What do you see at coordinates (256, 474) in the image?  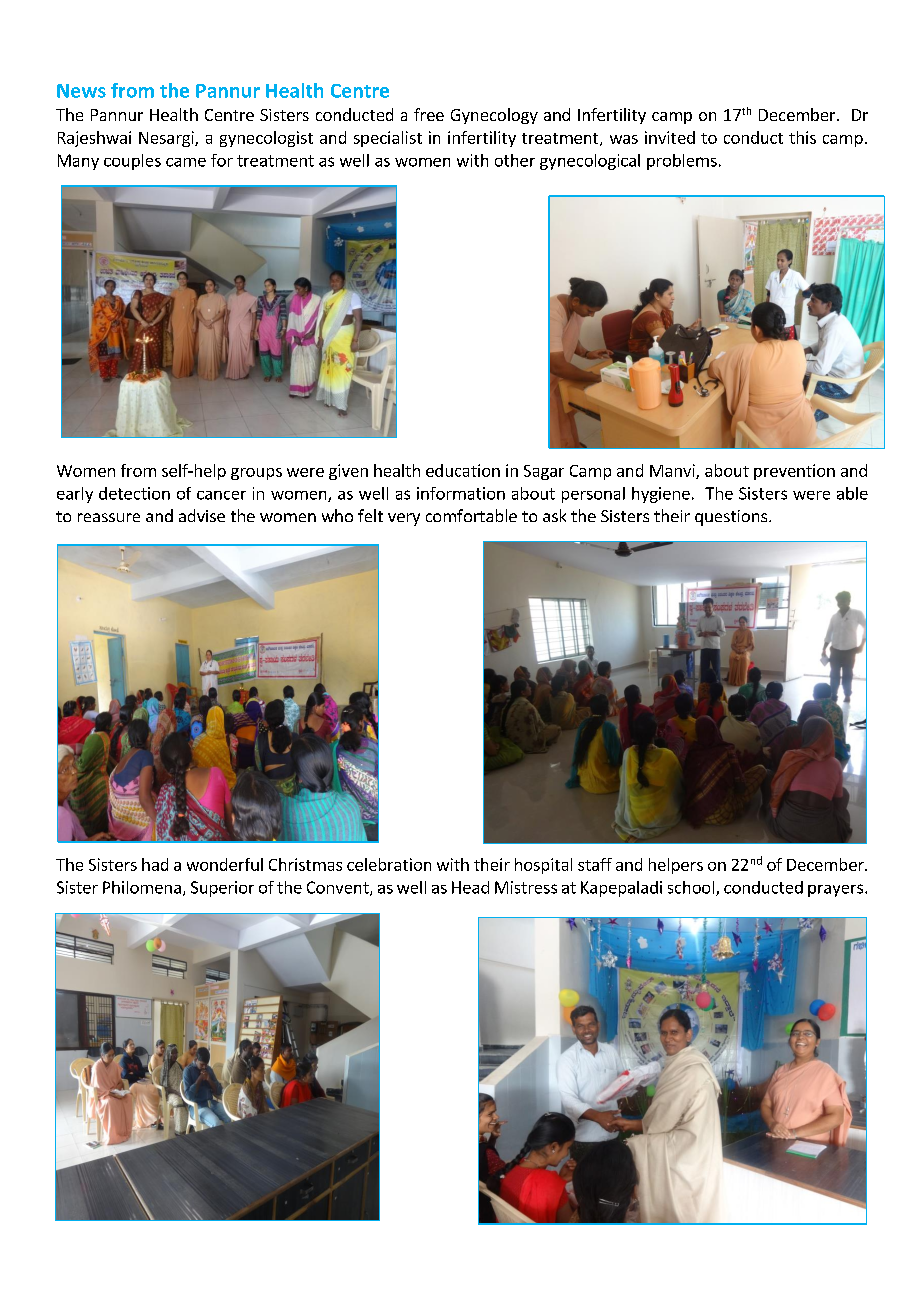 I see `groups` at bounding box center [256, 474].
